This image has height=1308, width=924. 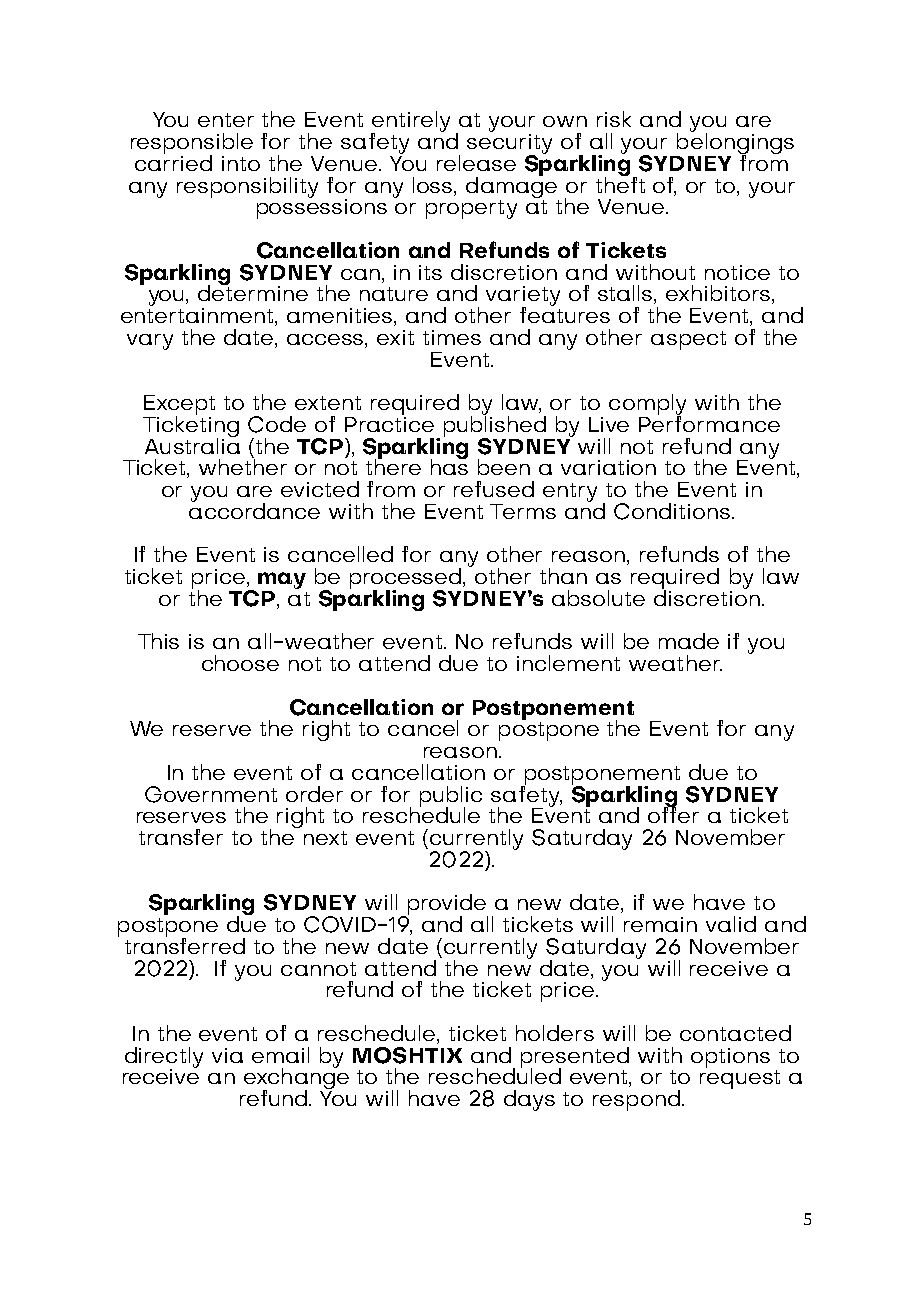 I want to click on into, so click(x=241, y=163).
